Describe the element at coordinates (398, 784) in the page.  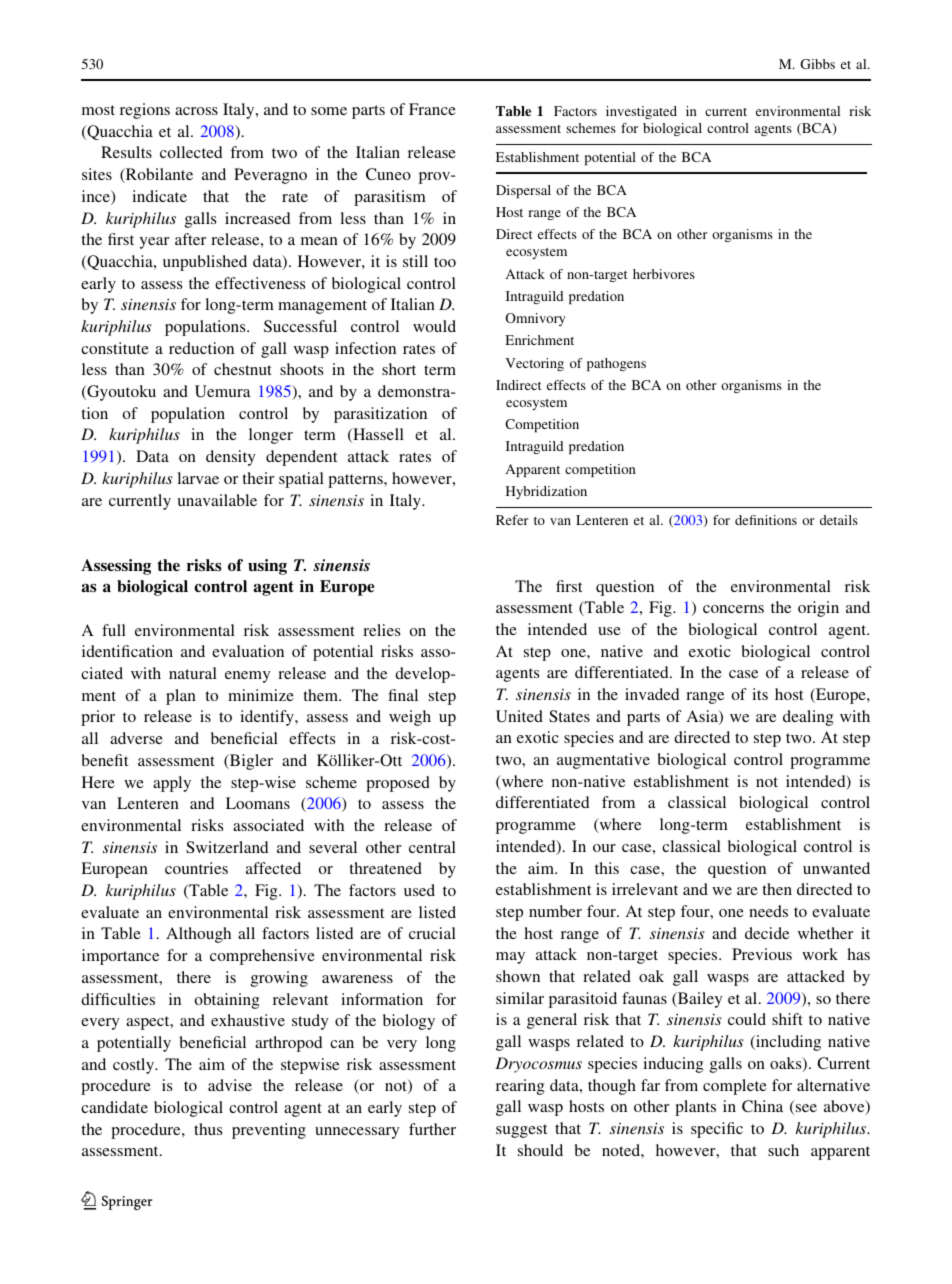
I see `proposed` at that location.
